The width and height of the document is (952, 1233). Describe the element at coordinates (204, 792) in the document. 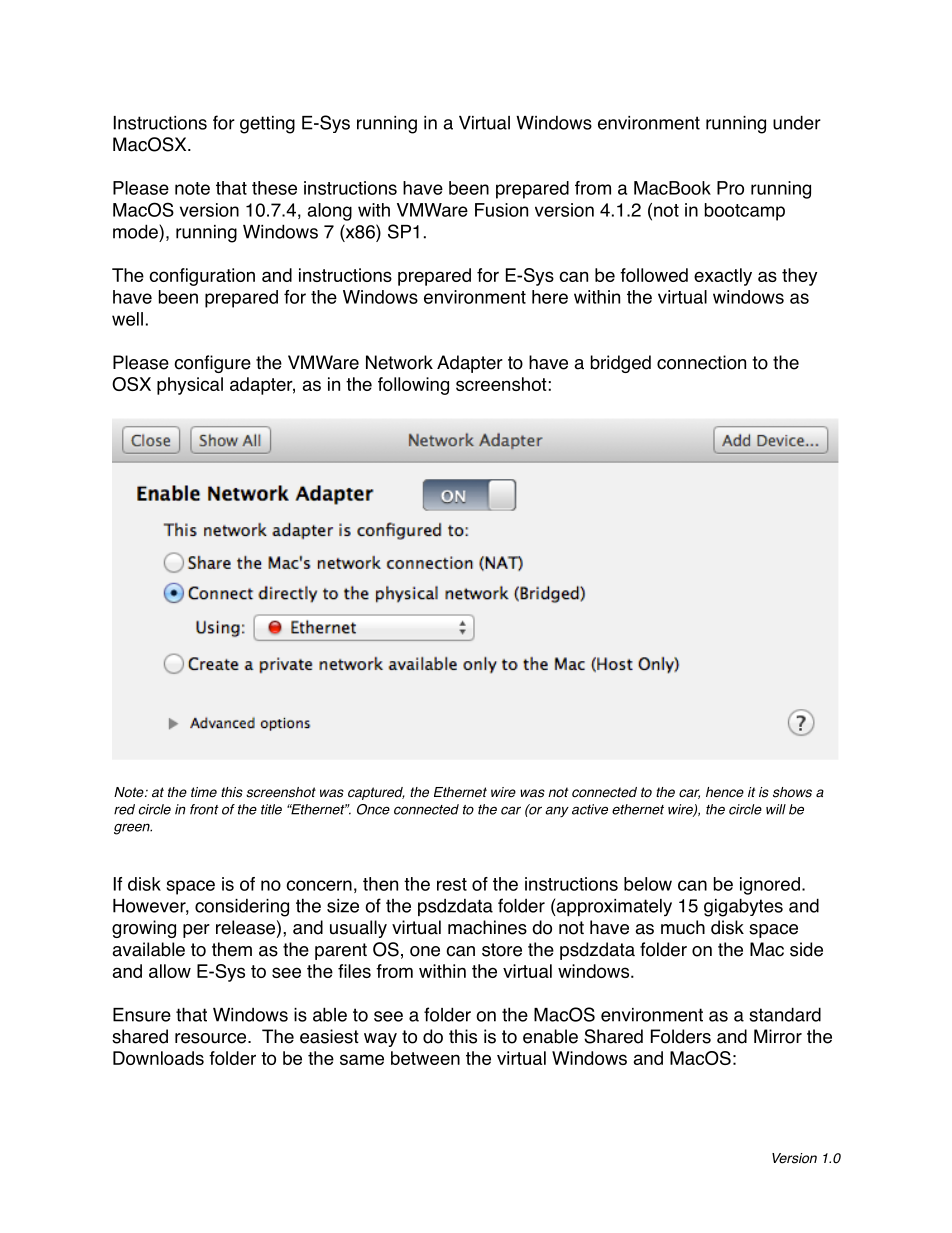

I see `time` at that location.
